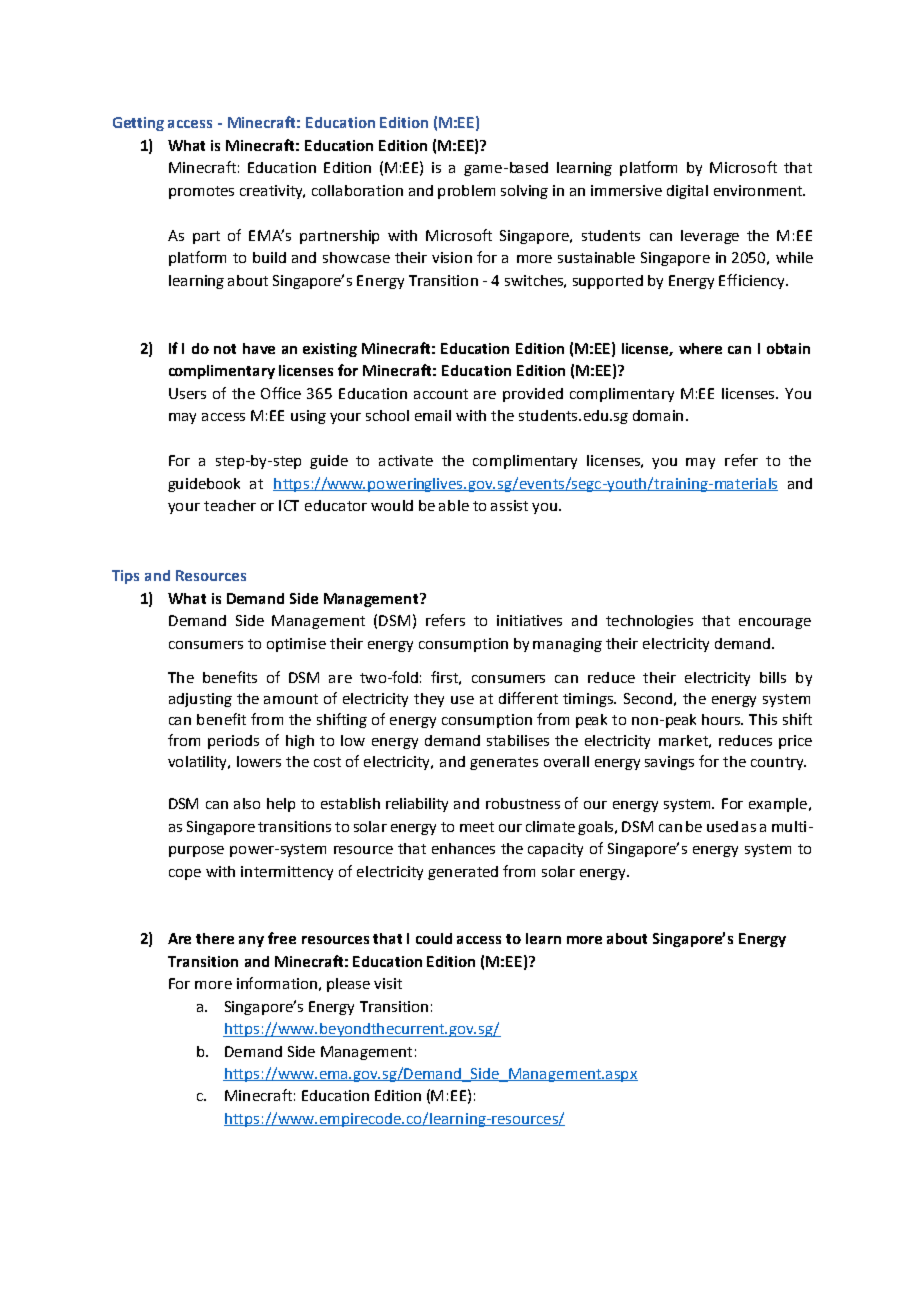  I want to click on digital, so click(687, 192).
